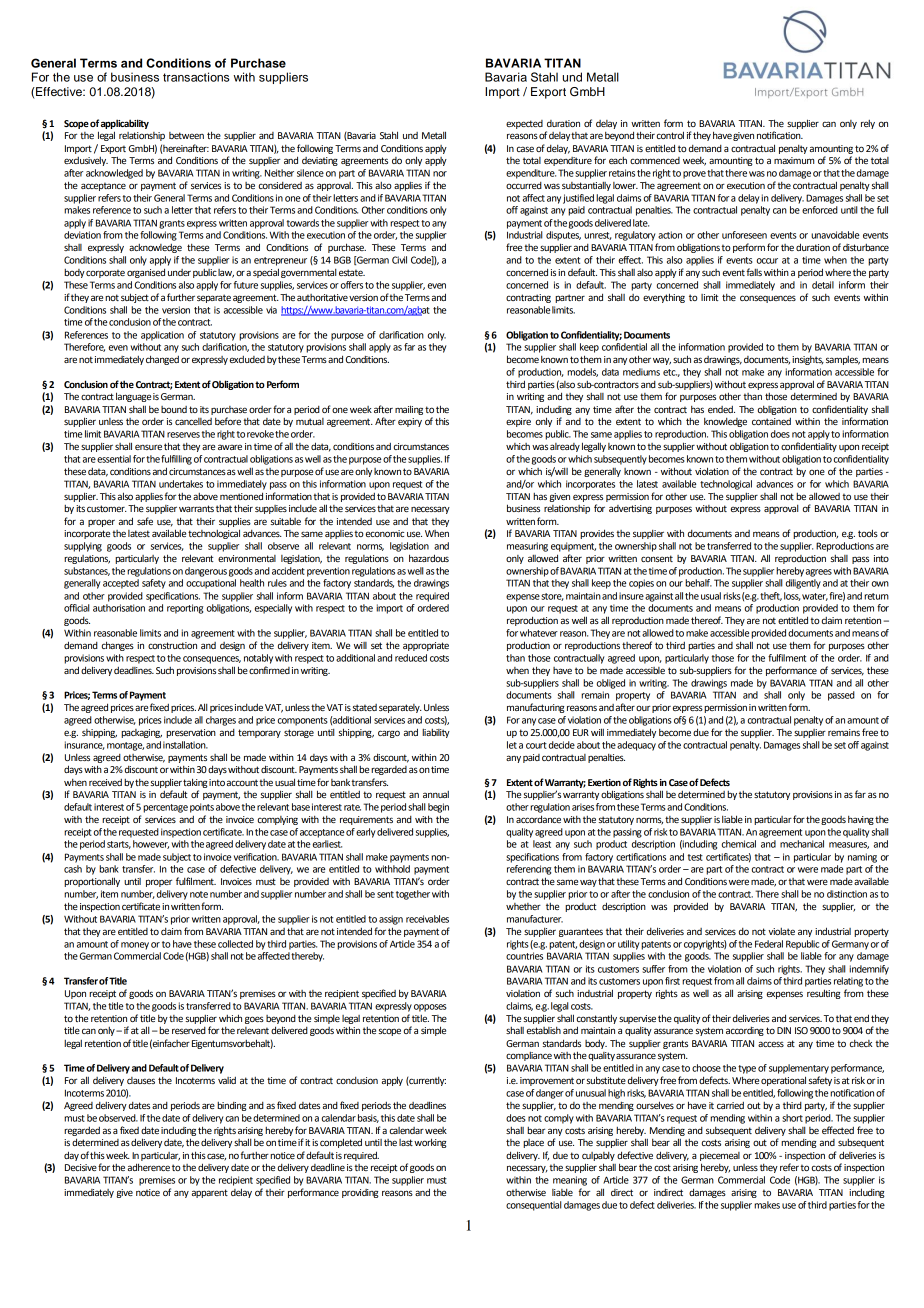 The width and height of the document is (924, 1308). What do you see at coordinates (430, 1143) in the document?
I see `working` at bounding box center [430, 1143].
